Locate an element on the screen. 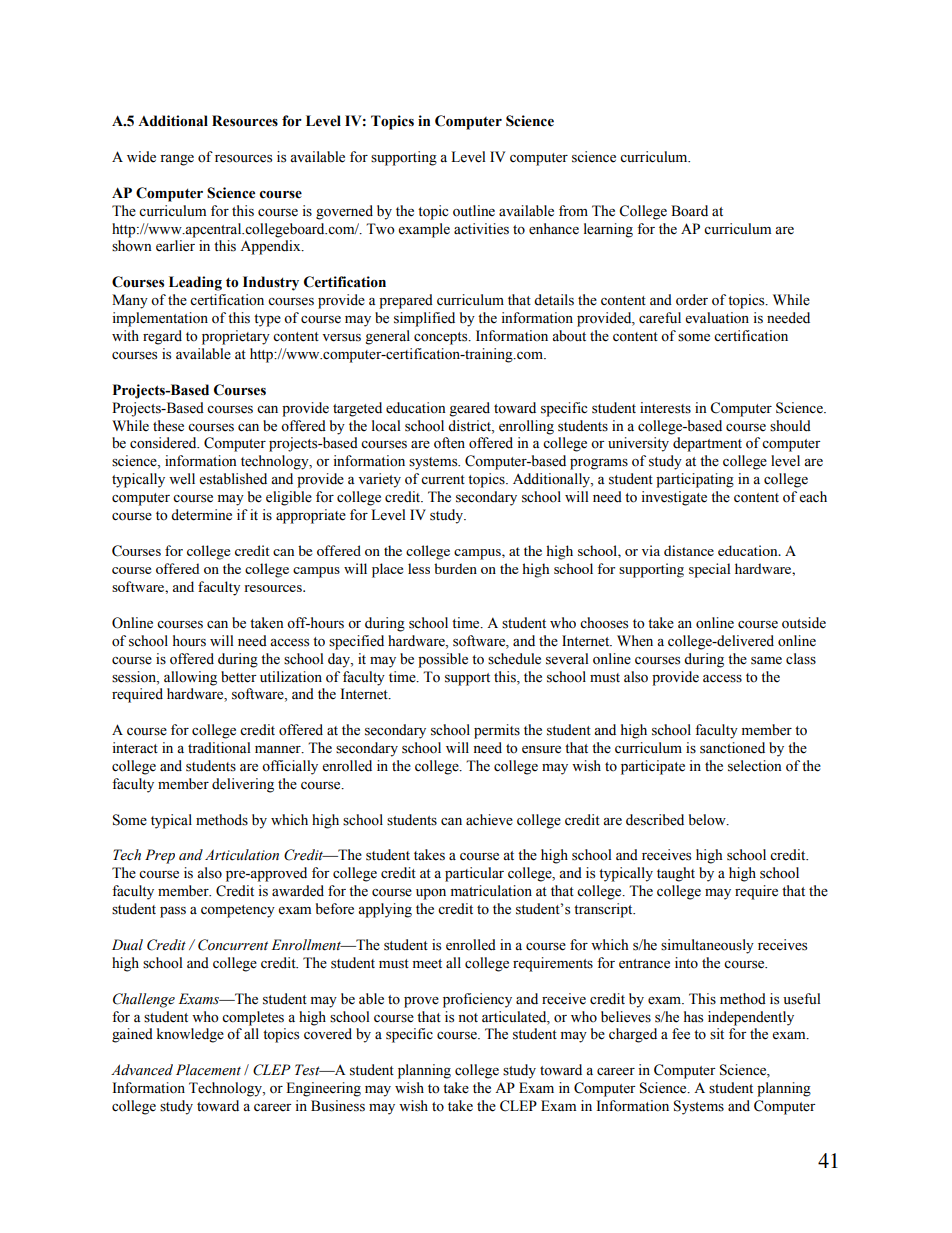  learning is located at coordinates (608, 230).
